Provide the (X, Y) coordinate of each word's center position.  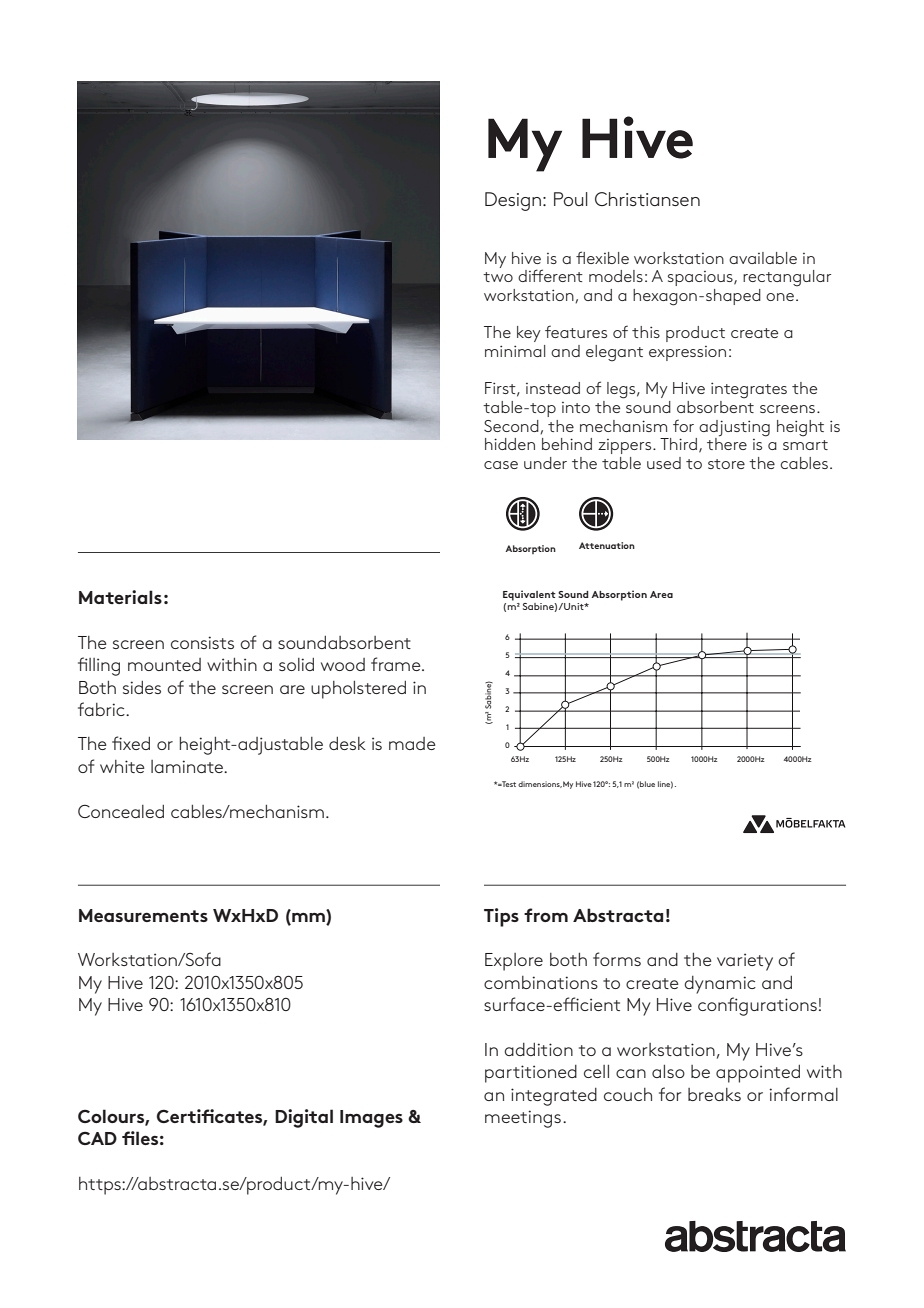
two (498, 277)
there (727, 443)
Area (661, 594)
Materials (120, 597)
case (501, 465)
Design (513, 201)
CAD (97, 1138)
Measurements (143, 915)
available (763, 258)
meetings (523, 1119)
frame (397, 664)
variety (745, 962)
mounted (164, 664)
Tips (501, 917)
